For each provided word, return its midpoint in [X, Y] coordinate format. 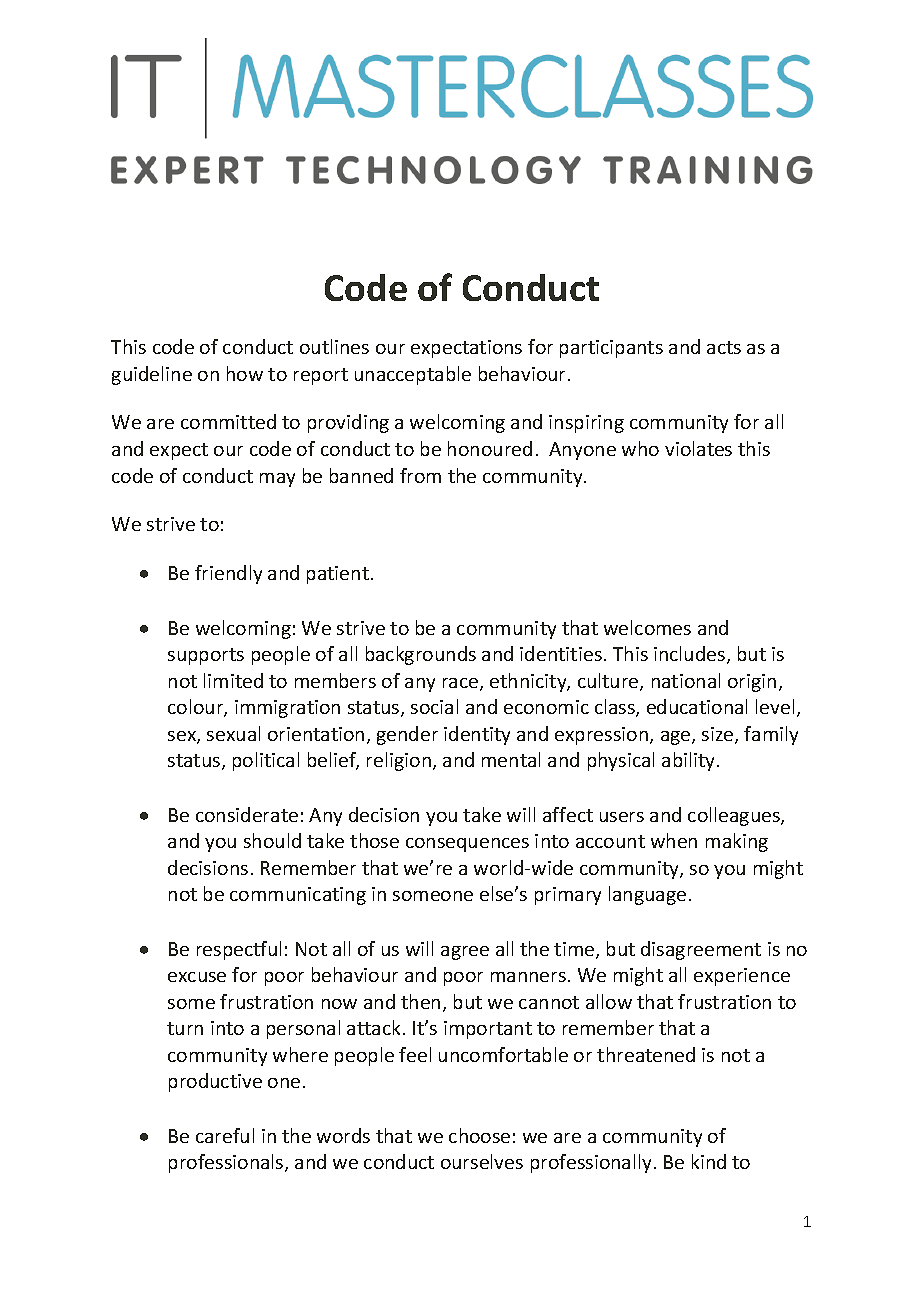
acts [724, 347]
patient [338, 575]
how [245, 373]
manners [528, 977]
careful [225, 1135]
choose [479, 1135]
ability [690, 761]
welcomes [647, 627]
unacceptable [413, 375]
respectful [239, 950]
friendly [228, 574]
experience [742, 977]
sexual [233, 733]
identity [477, 735]
